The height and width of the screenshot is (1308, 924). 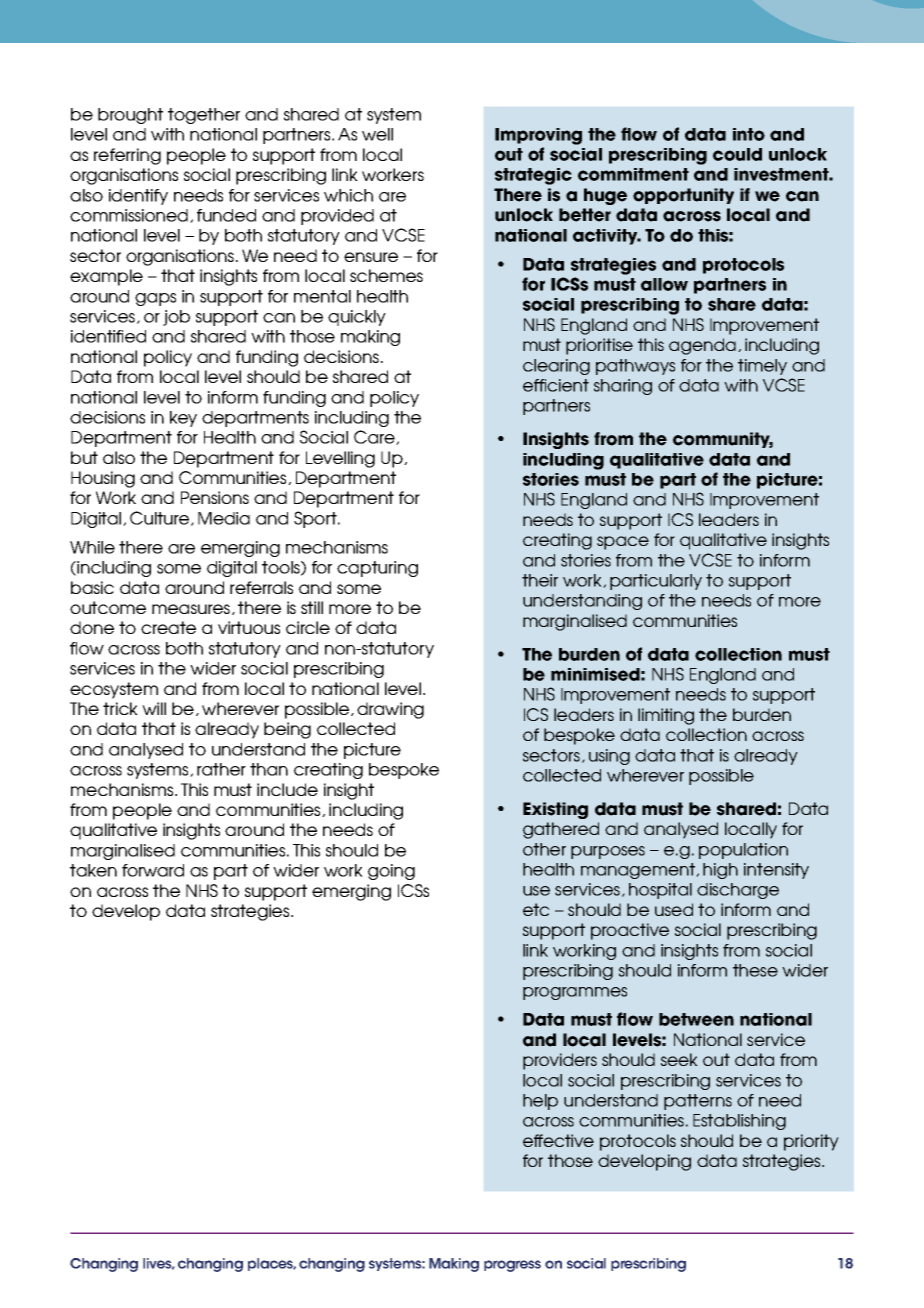 I want to click on could, so click(x=737, y=154).
